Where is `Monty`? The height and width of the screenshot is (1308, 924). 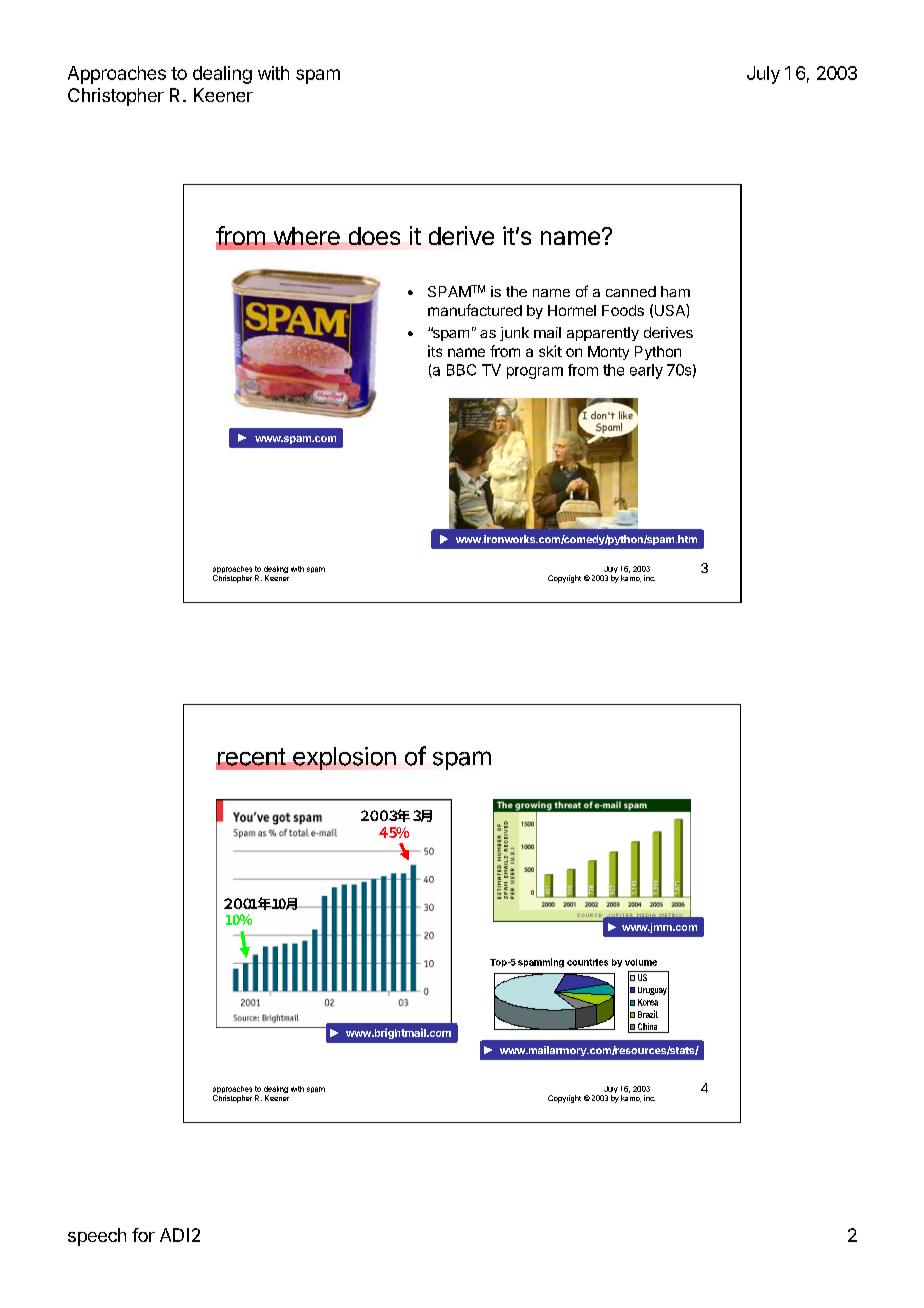
Monty is located at coordinates (608, 353).
